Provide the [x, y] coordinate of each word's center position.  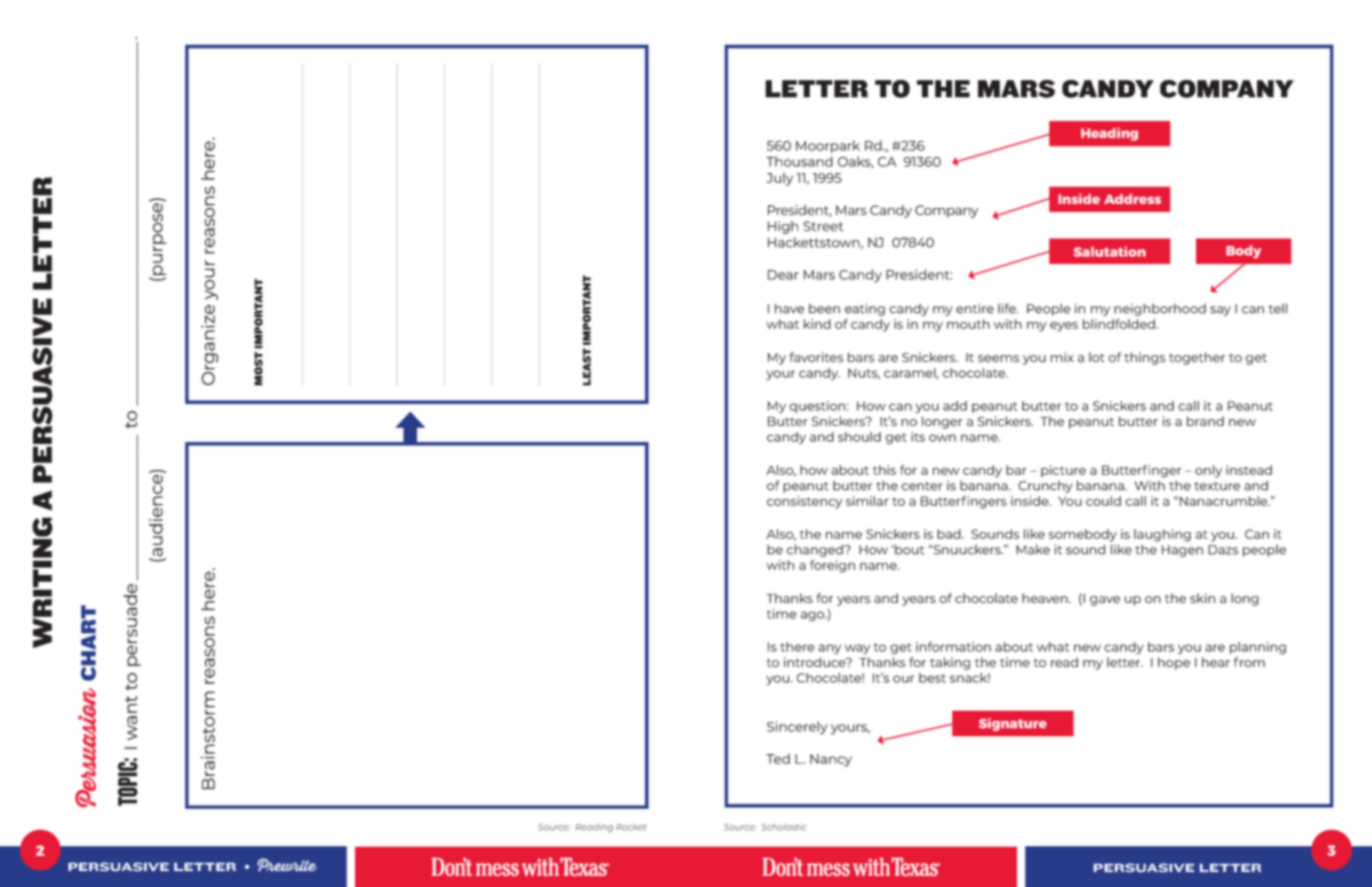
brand [1205, 421]
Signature [1013, 724]
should [859, 437]
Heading [1109, 134]
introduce [816, 662]
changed [816, 550]
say [1220, 311]
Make [1033, 550]
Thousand [799, 161]
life [1008, 308]
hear [1216, 662]
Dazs [1223, 550]
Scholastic [784, 827]
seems [998, 358]
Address [1132, 199]
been [824, 309]
